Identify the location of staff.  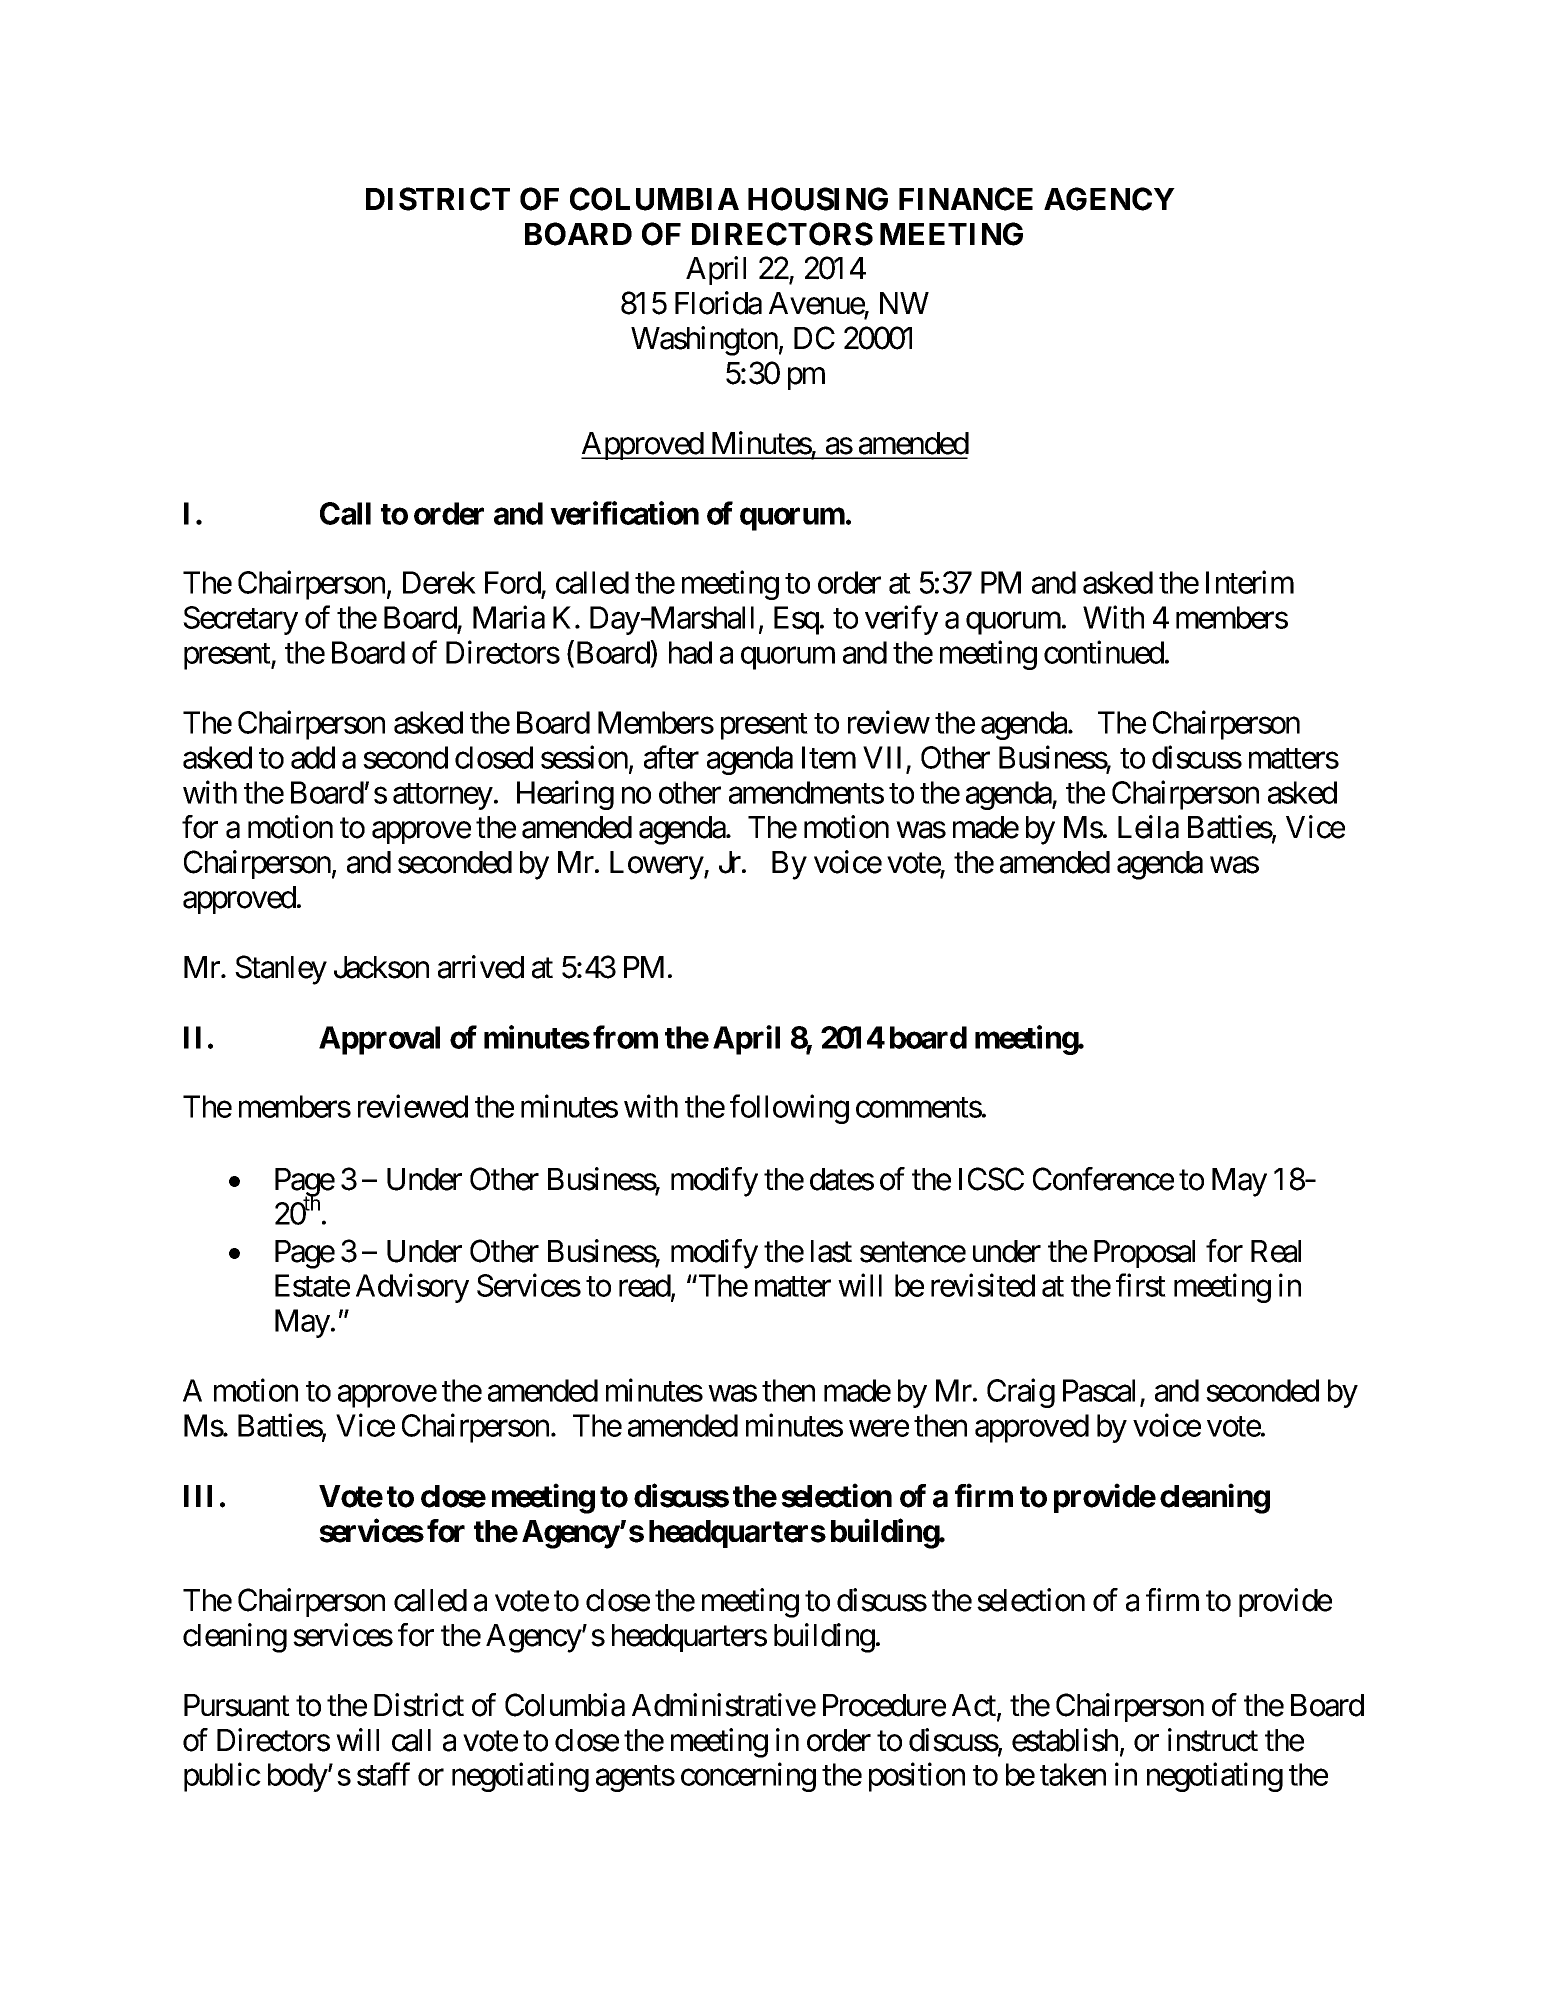
(383, 1774).
